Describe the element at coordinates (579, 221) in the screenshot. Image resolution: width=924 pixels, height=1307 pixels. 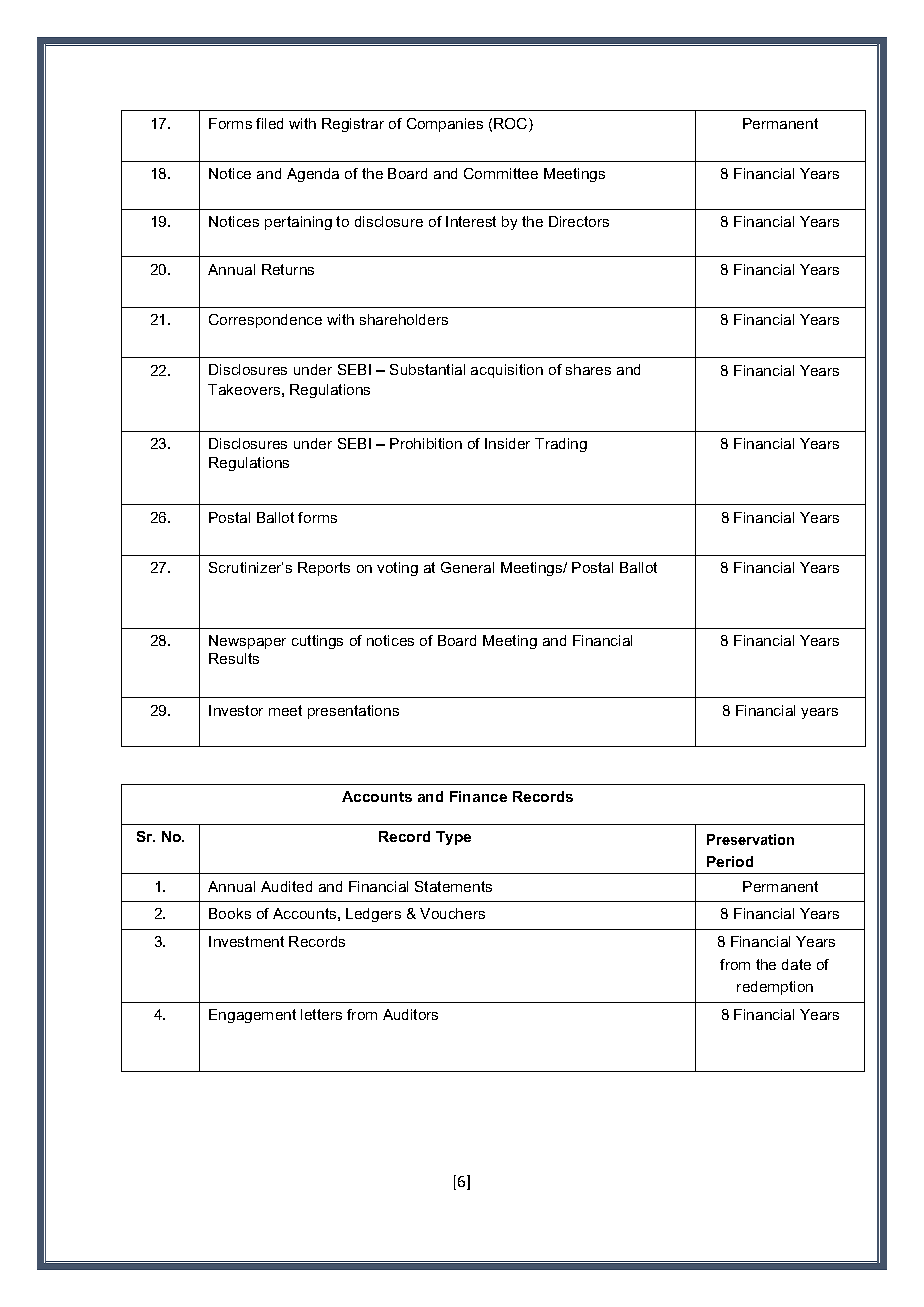
I see `Directors` at that location.
